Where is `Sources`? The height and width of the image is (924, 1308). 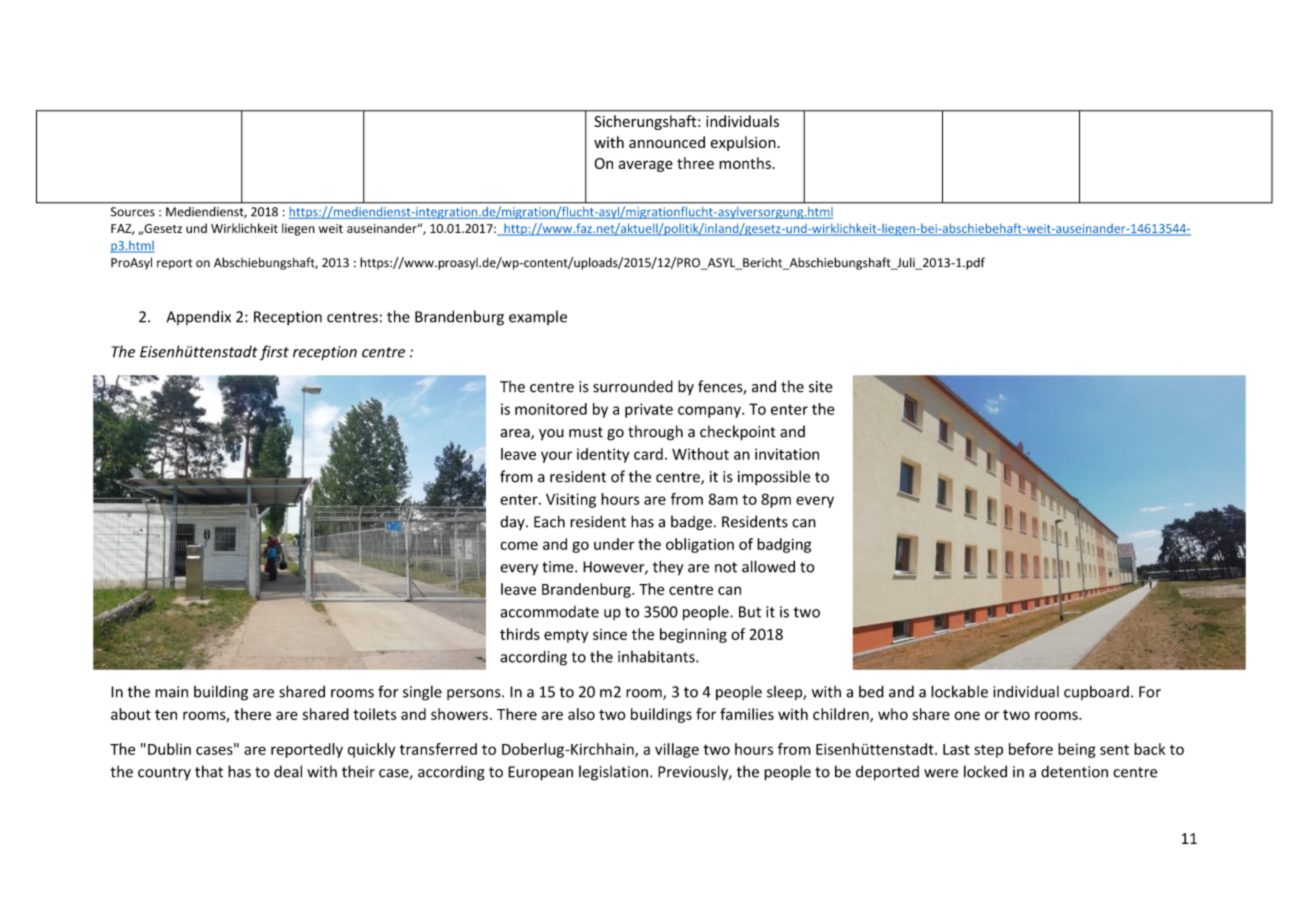 Sources is located at coordinates (133, 212).
